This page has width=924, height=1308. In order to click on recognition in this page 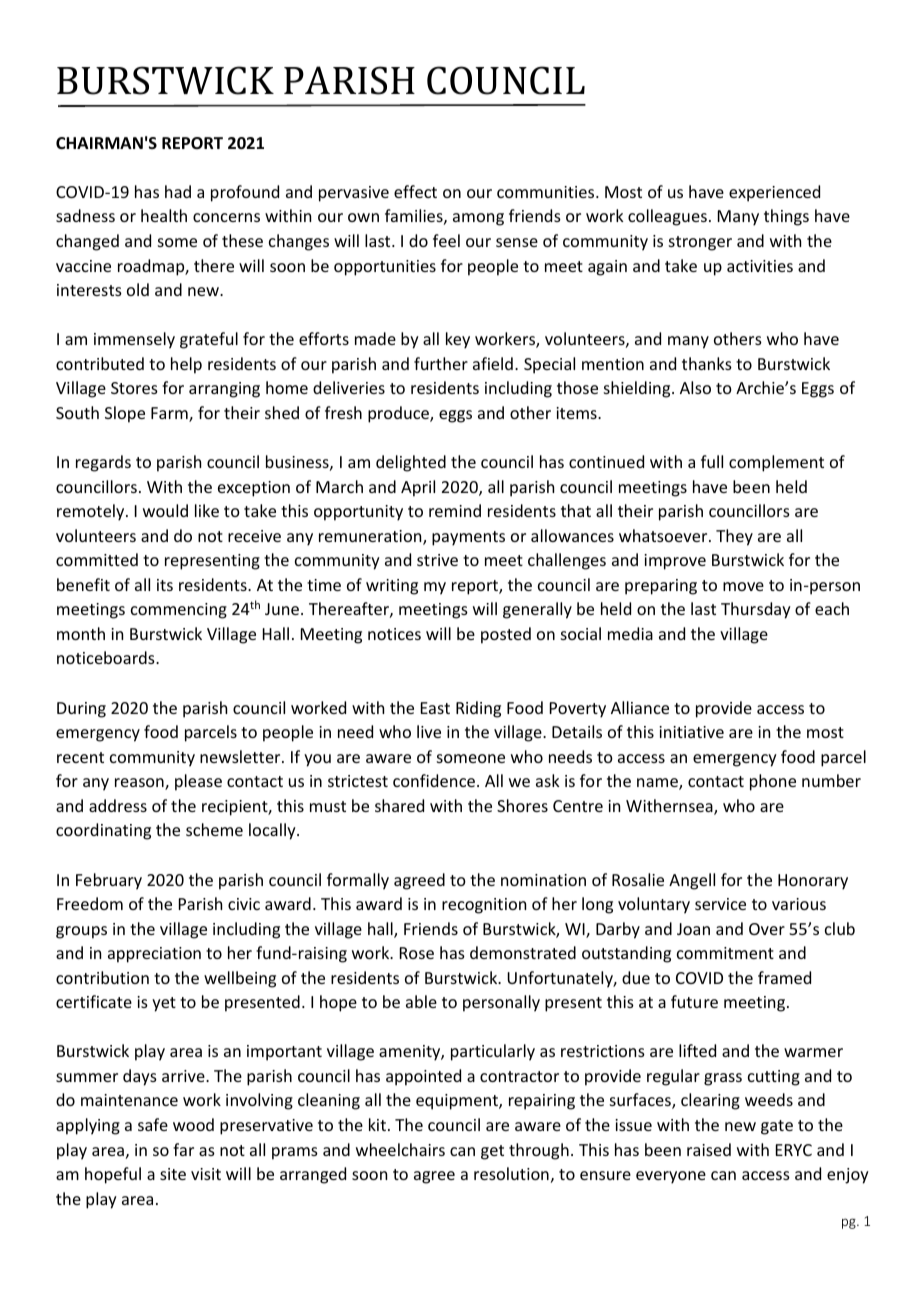, I will do `click(484, 906)`.
